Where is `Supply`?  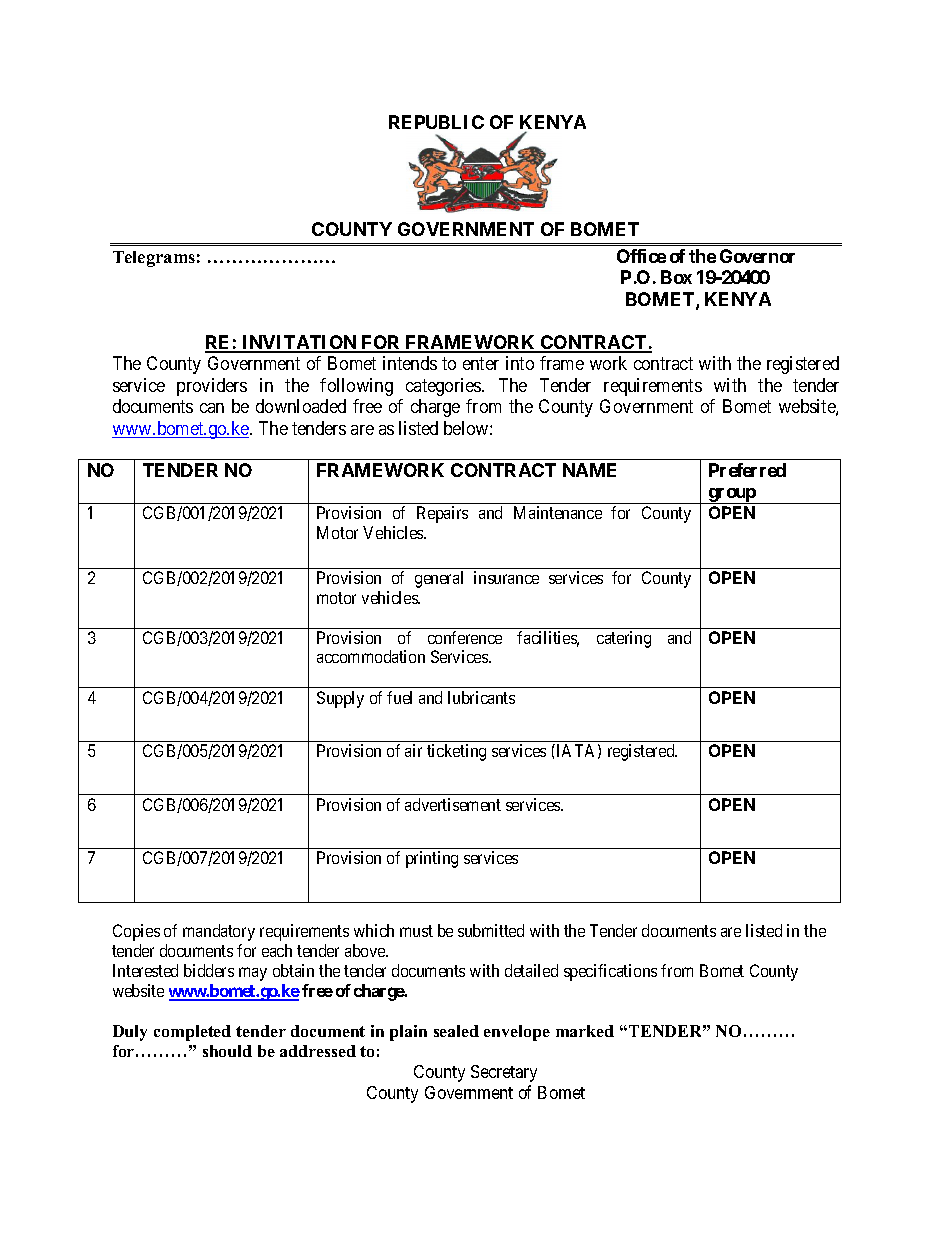
Supply is located at coordinates (340, 699).
